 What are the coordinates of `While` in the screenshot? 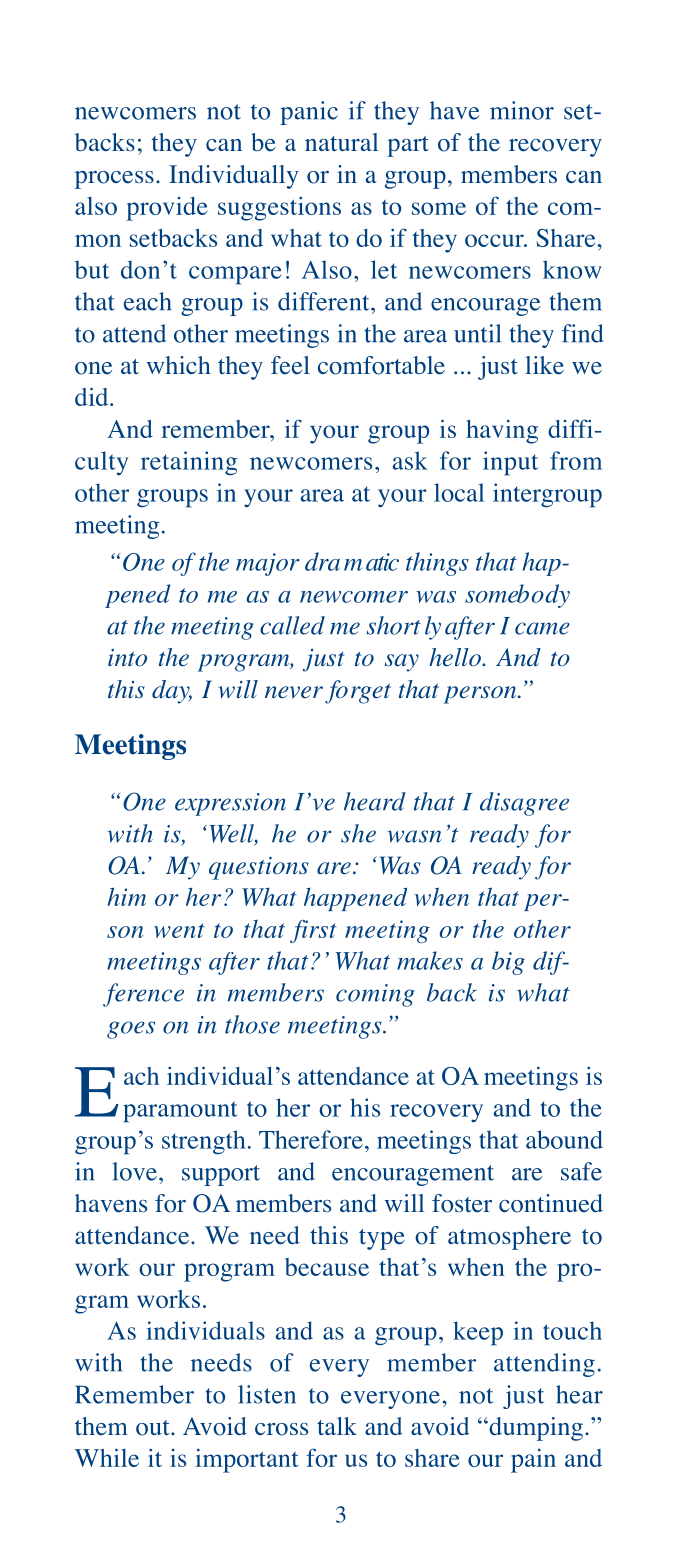 It's located at (107, 1457).
